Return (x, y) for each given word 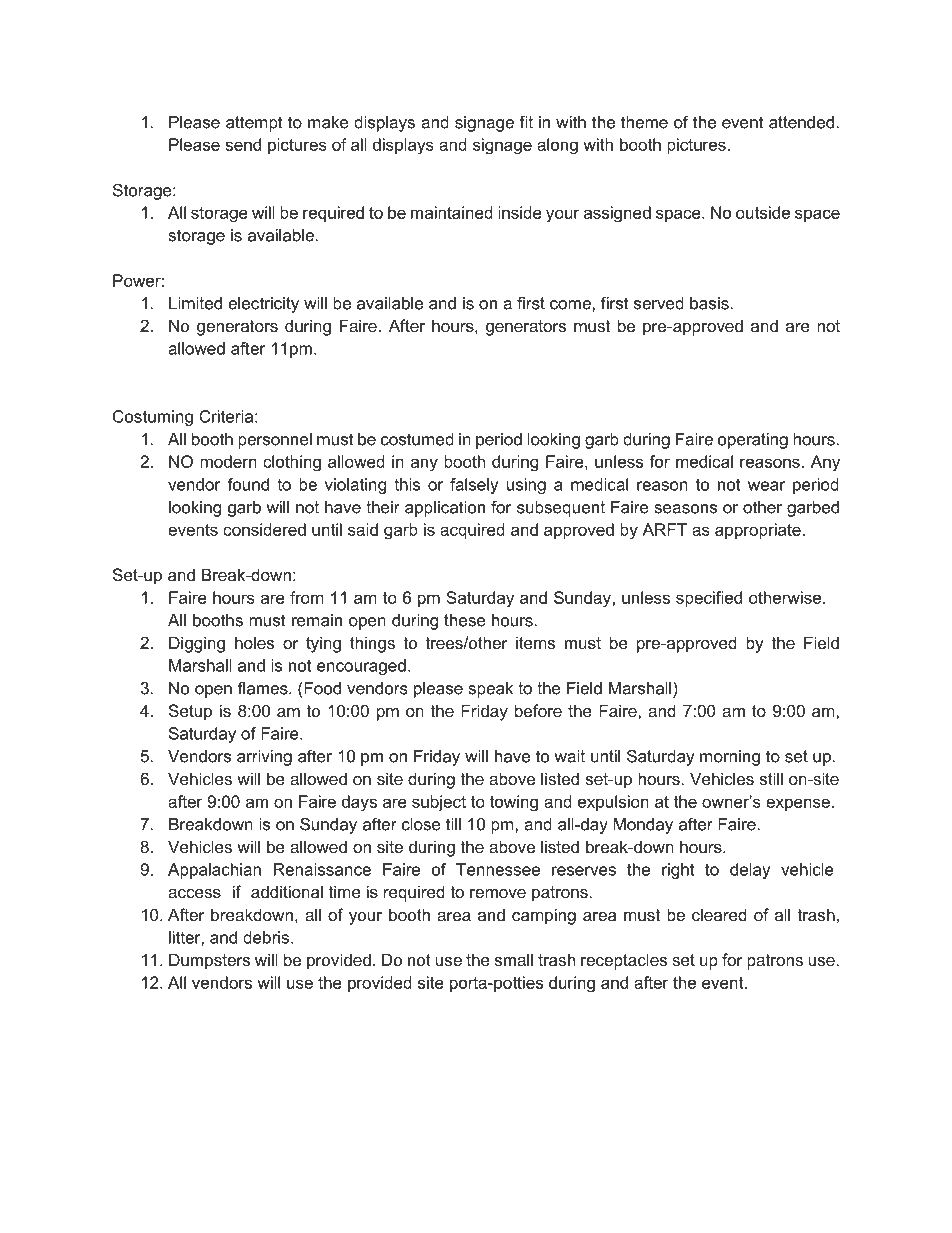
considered (264, 529)
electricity (263, 305)
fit (526, 122)
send (243, 144)
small (514, 959)
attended (801, 122)
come (571, 305)
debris (266, 937)
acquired (472, 531)
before (538, 710)
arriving (264, 758)
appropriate (758, 531)
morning (730, 758)
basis (709, 303)
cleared (719, 914)
